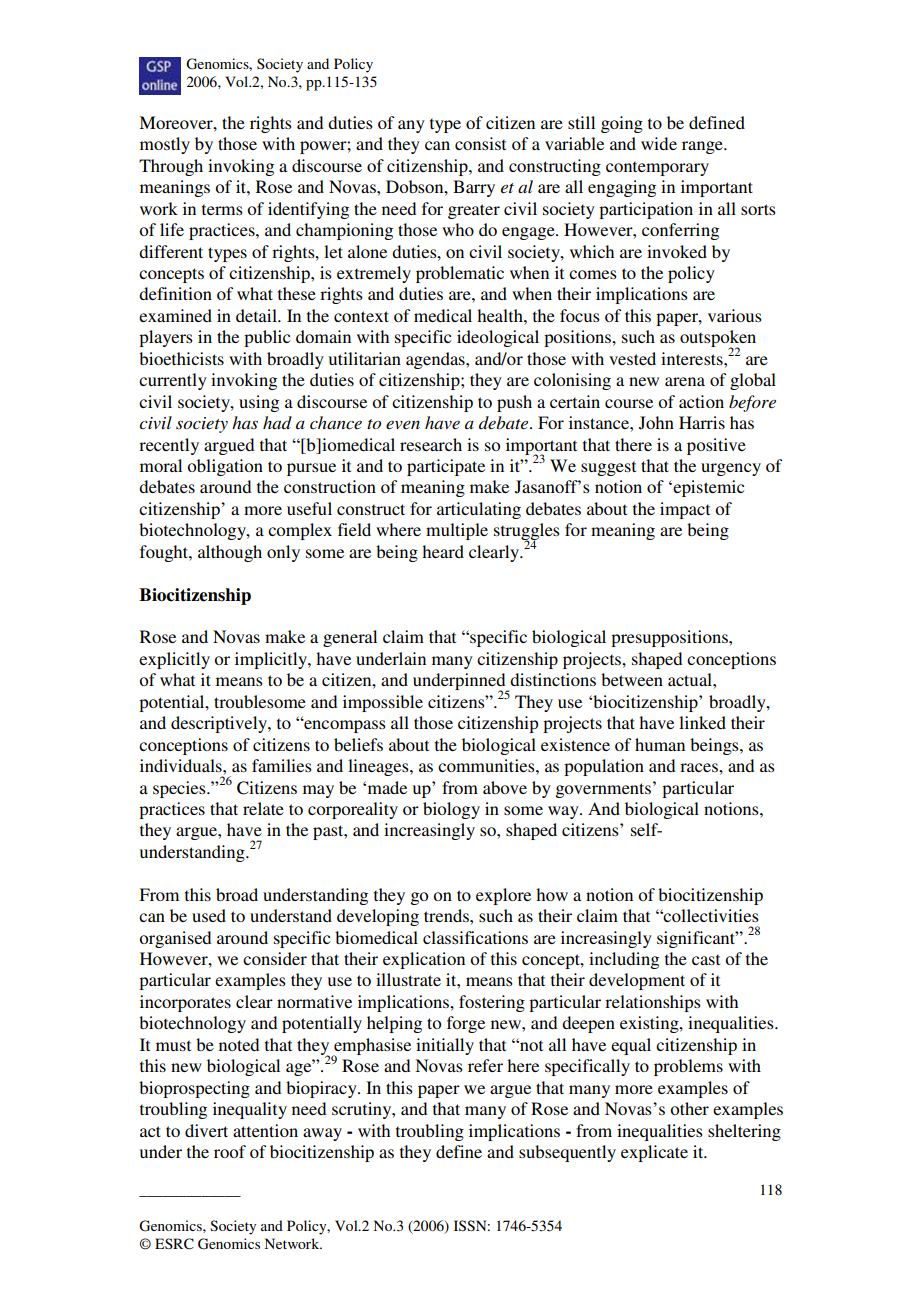 This document has height=1308, width=924. What do you see at coordinates (446, 467) in the document?
I see `participate` at bounding box center [446, 467].
